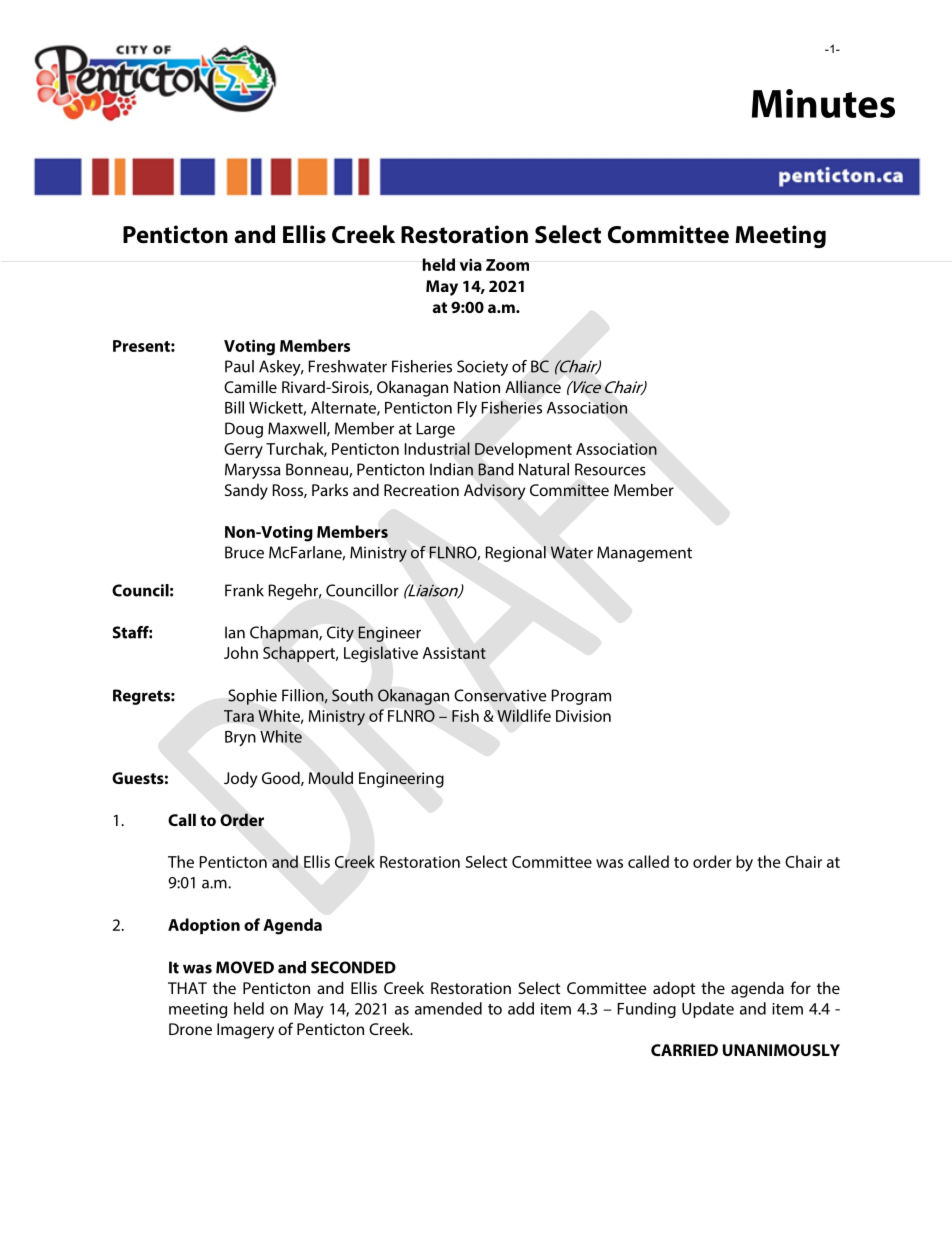 This page has height=1233, width=952. What do you see at coordinates (239, 366) in the page?
I see `Paul` at bounding box center [239, 366].
